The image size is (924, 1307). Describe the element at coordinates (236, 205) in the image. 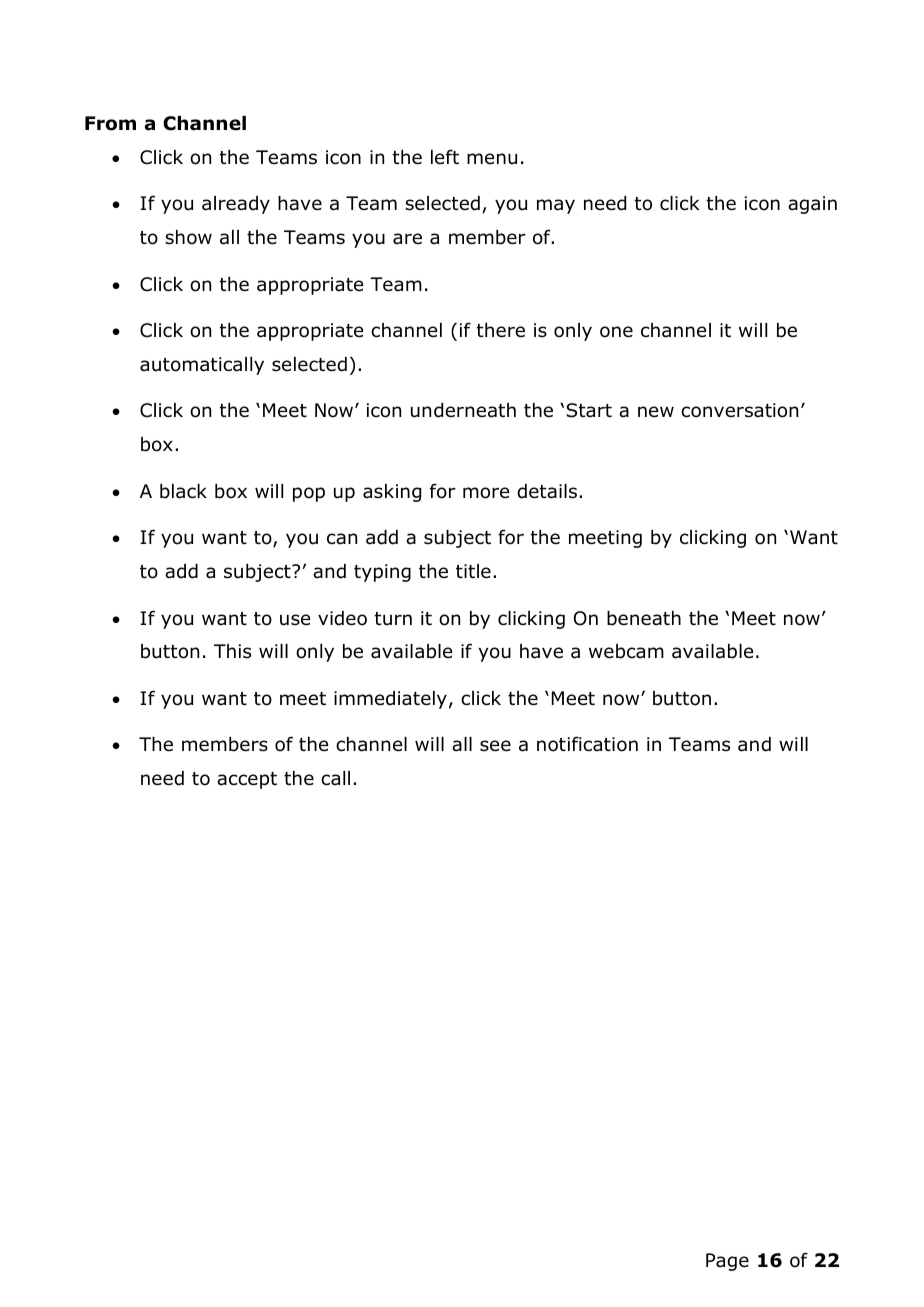

I see `already` at that location.
